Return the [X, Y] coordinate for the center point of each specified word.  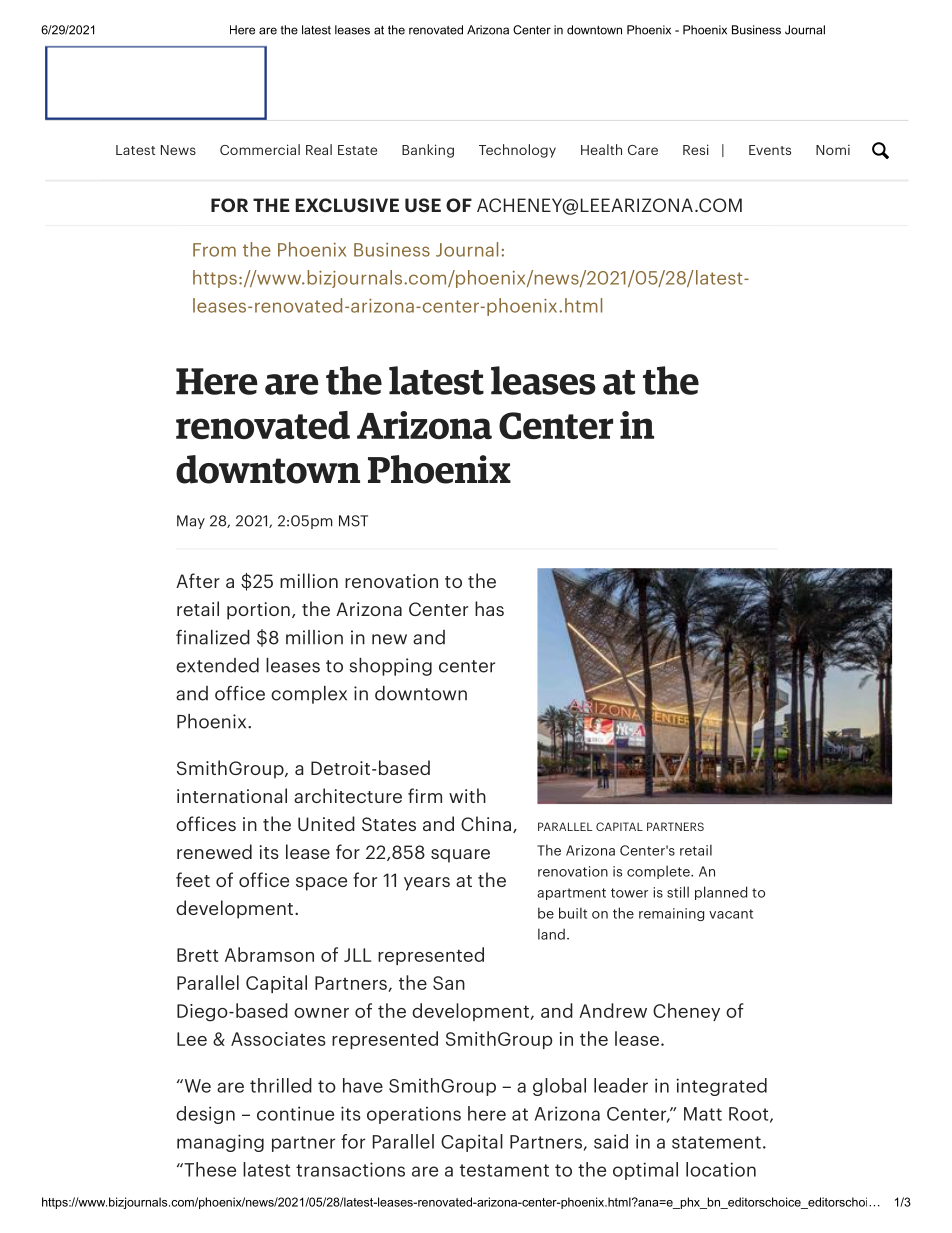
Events [770, 150]
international [232, 795]
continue [295, 1113]
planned [721, 893]
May [191, 522]
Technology [517, 151]
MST [353, 521]
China [486, 823]
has [489, 608]
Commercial [260, 149]
